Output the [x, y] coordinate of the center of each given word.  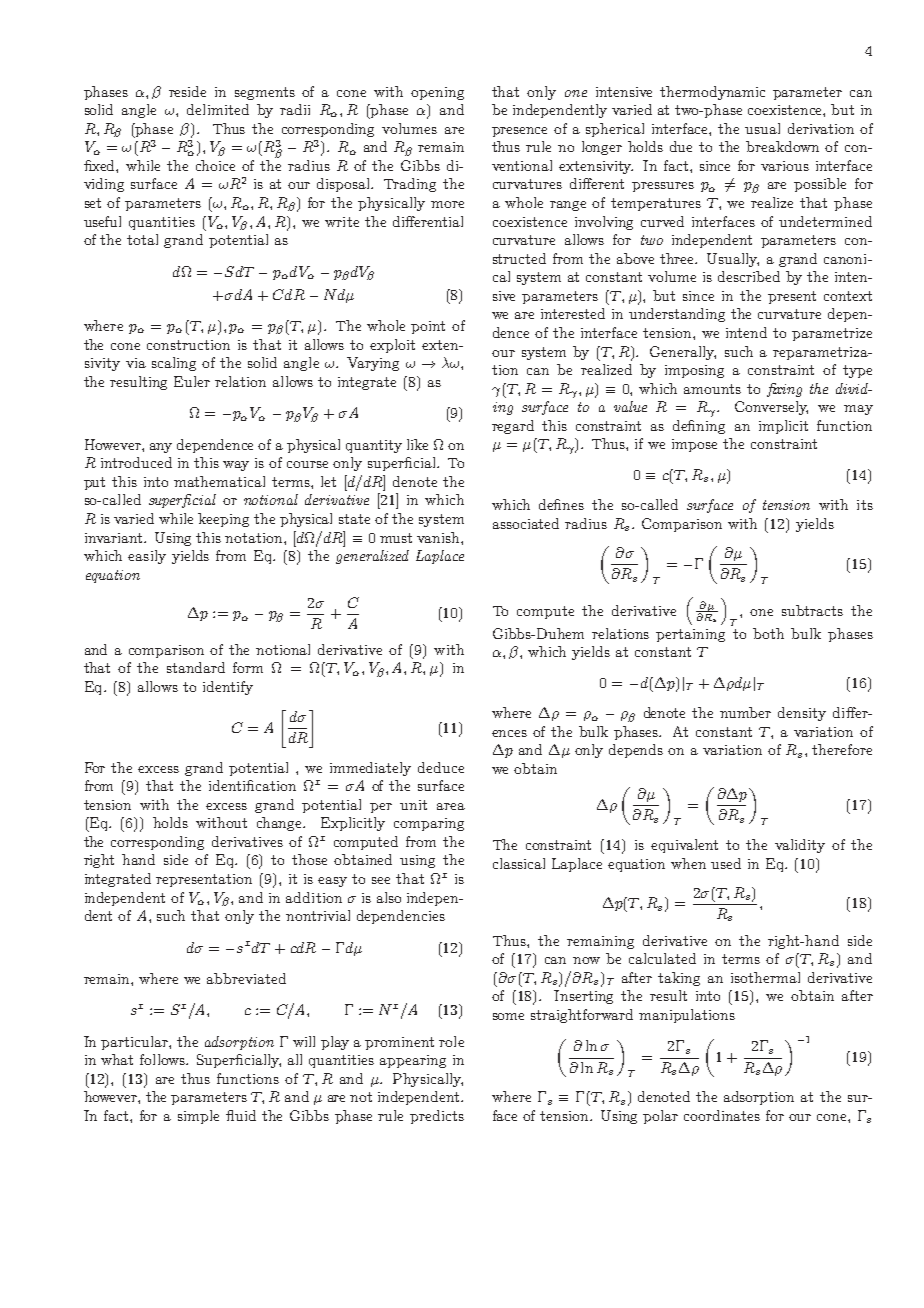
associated [526, 523]
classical [519, 863]
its [865, 505]
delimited [218, 109]
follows [163, 1059]
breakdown [782, 146]
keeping [223, 520]
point [428, 327]
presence [519, 132]
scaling [174, 364]
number [745, 712]
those [309, 859]
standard [196, 667]
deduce [441, 767]
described [749, 276]
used [726, 863]
